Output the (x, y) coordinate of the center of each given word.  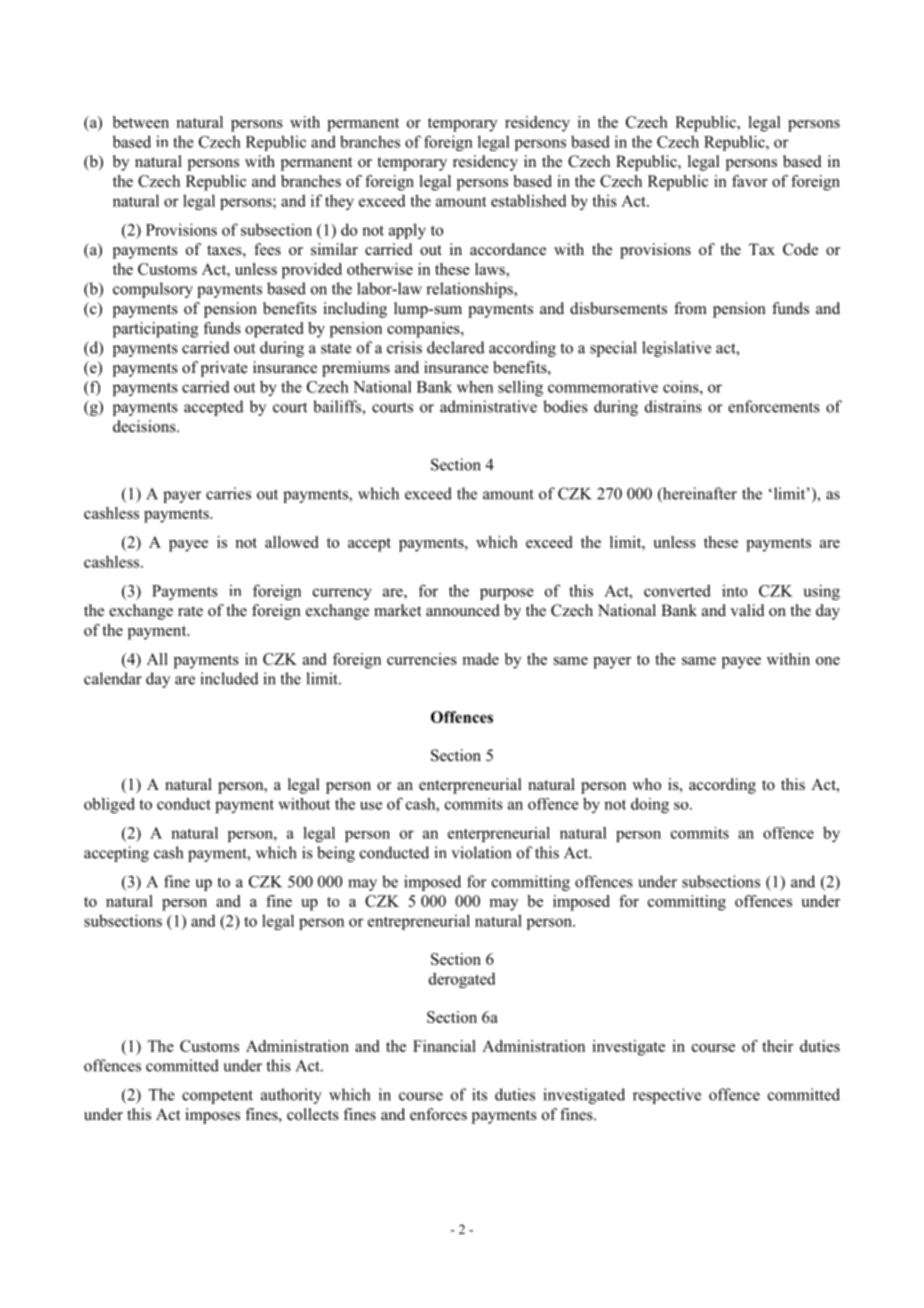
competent (217, 1097)
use (371, 806)
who (646, 784)
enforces (438, 1114)
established (529, 200)
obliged (109, 805)
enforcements (774, 406)
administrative (488, 406)
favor (750, 181)
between (141, 122)
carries (228, 493)
